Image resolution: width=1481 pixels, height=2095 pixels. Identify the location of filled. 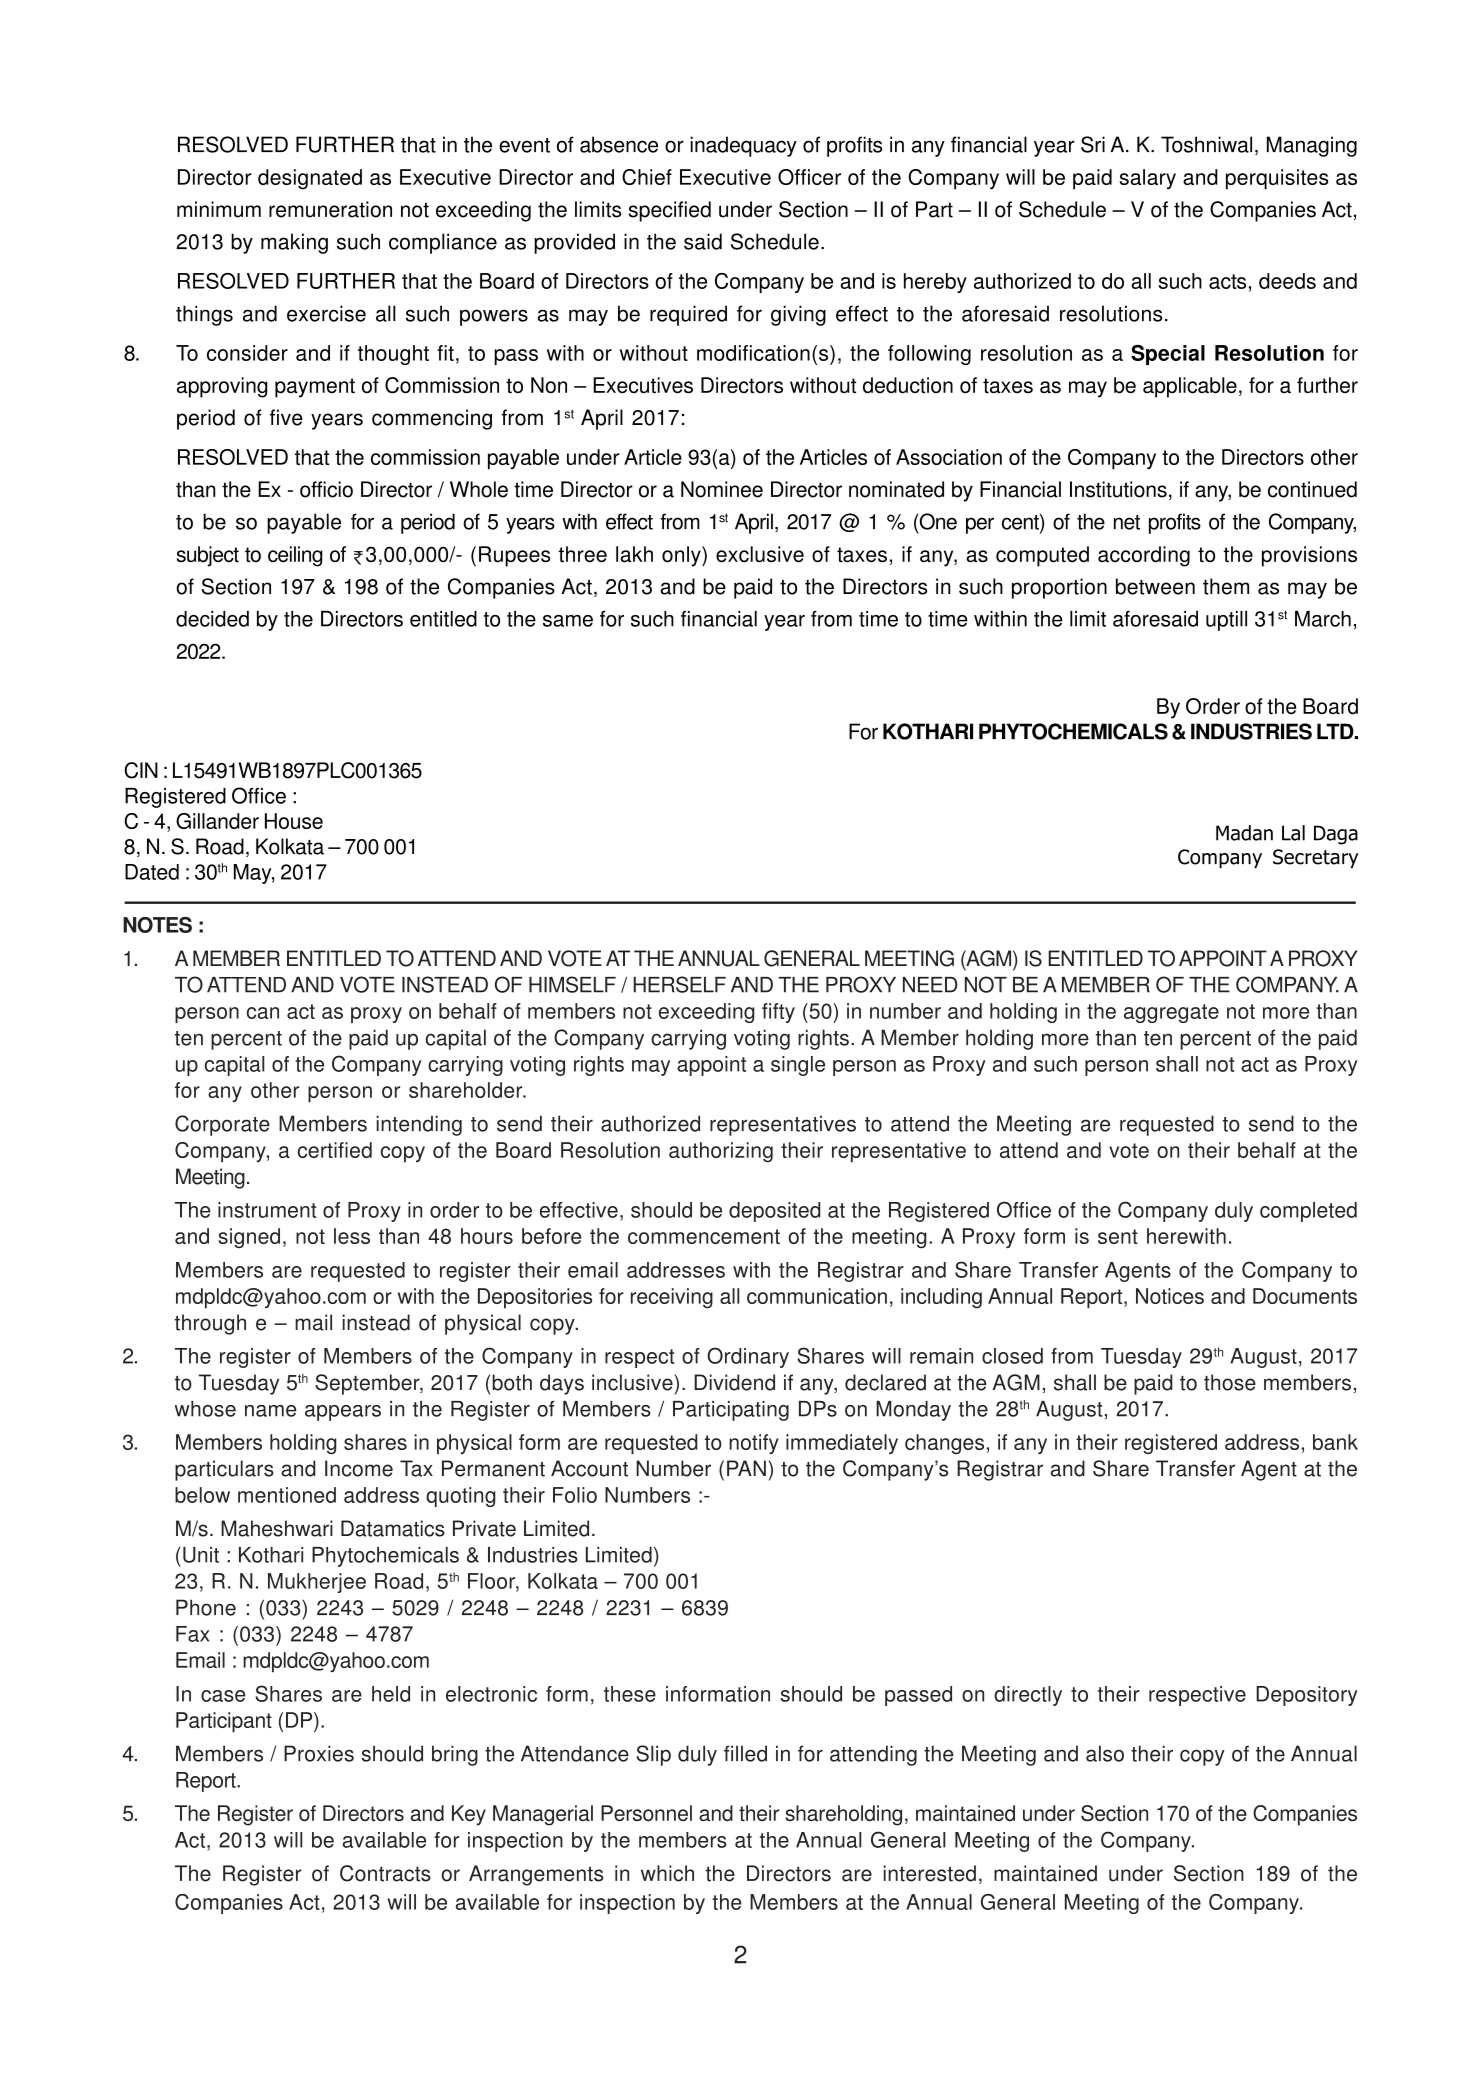
(745, 1753).
